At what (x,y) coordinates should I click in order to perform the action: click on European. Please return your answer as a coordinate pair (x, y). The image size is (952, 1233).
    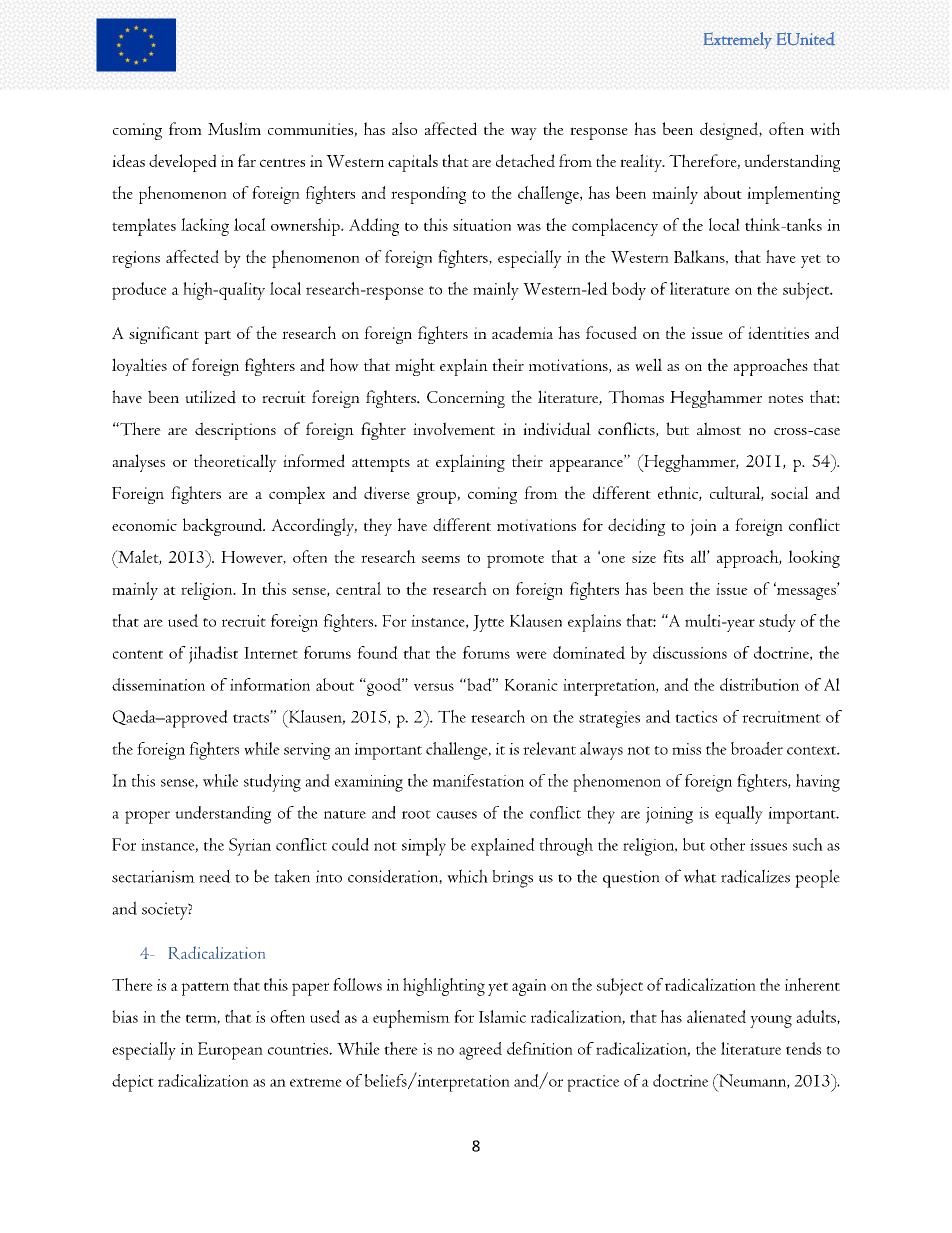
    Looking at the image, I should click on (230, 1051).
